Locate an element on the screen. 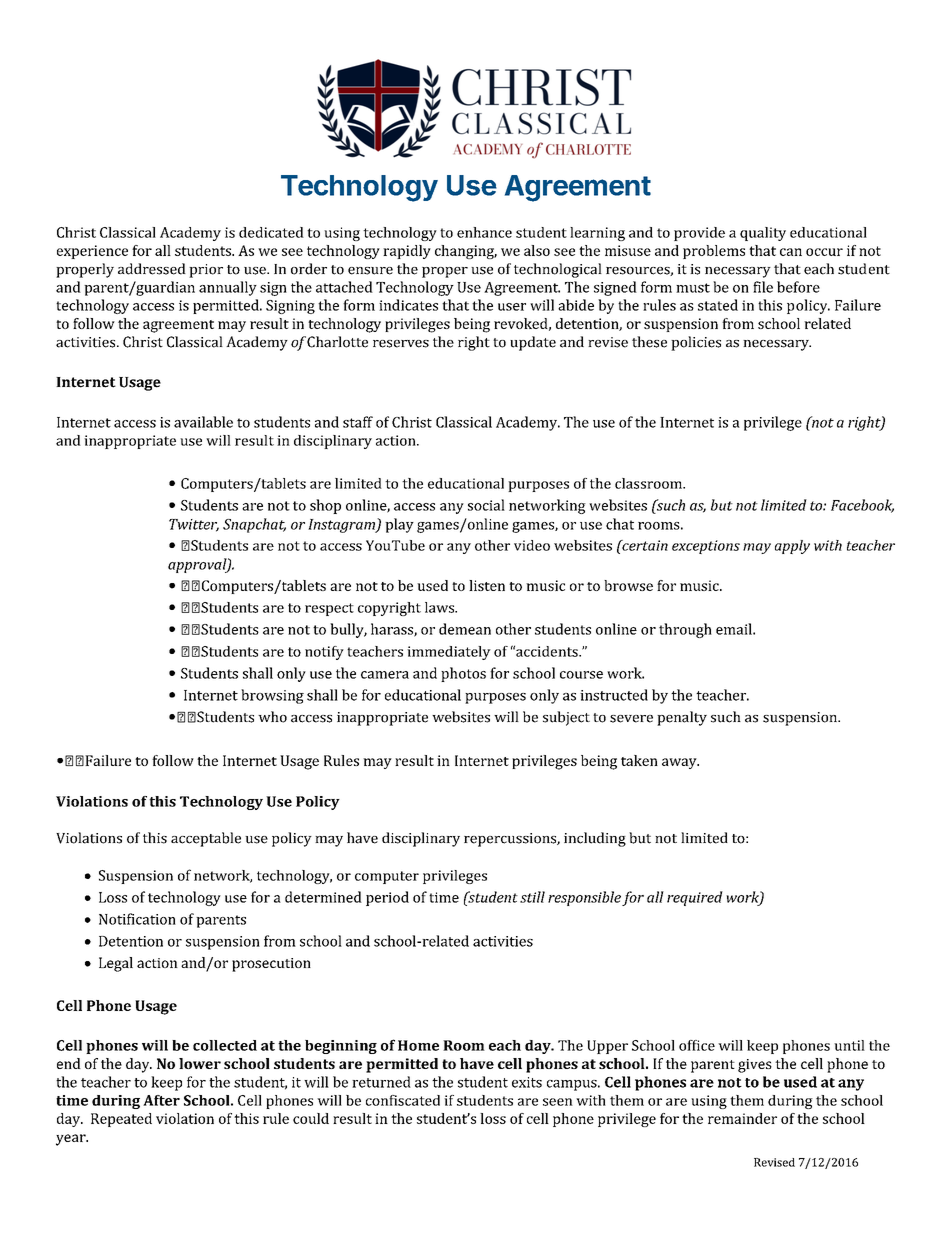 This screenshot has height=1233, width=952. enhance is located at coordinates (484, 232).
